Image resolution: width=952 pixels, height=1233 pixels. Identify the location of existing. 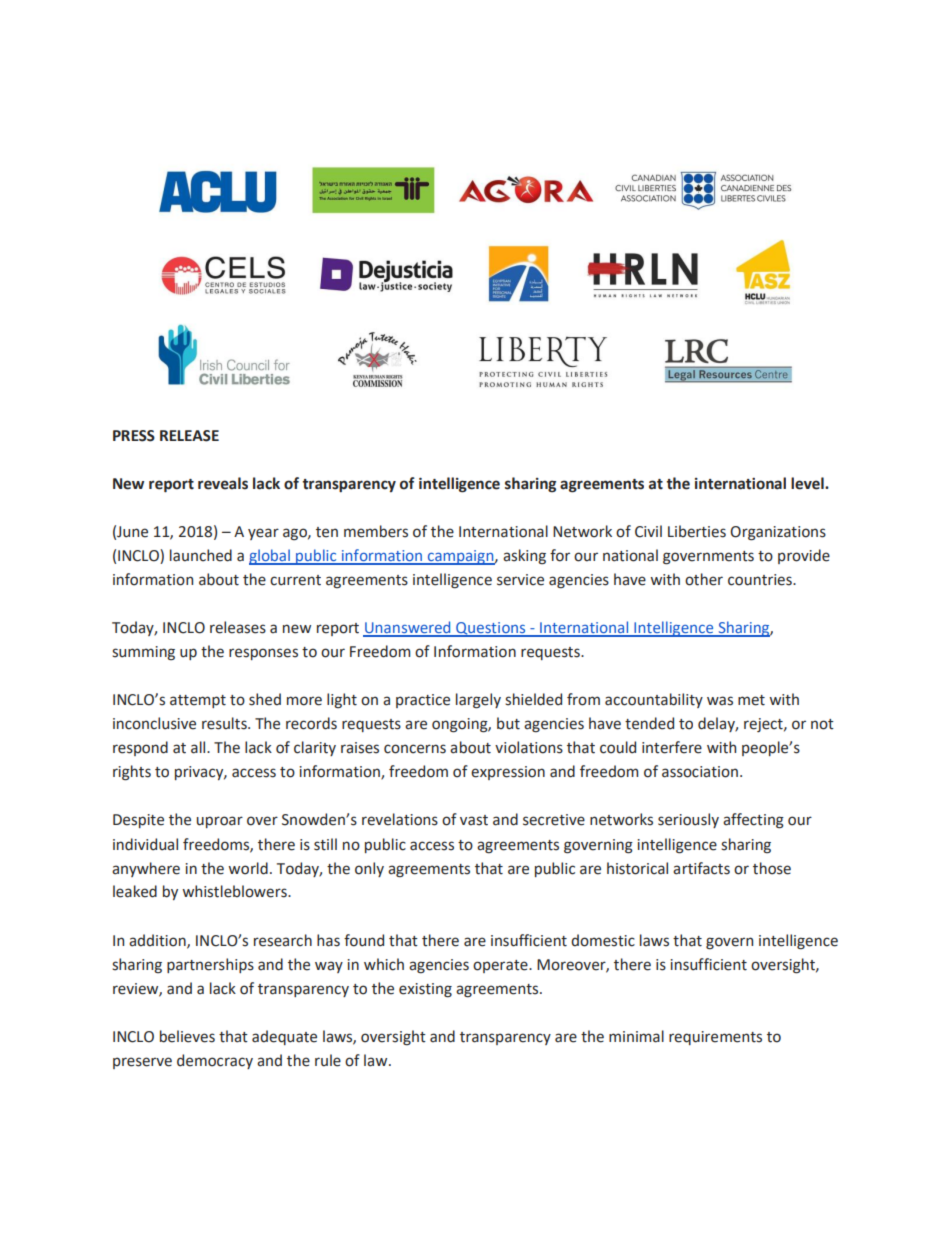
(425, 990).
